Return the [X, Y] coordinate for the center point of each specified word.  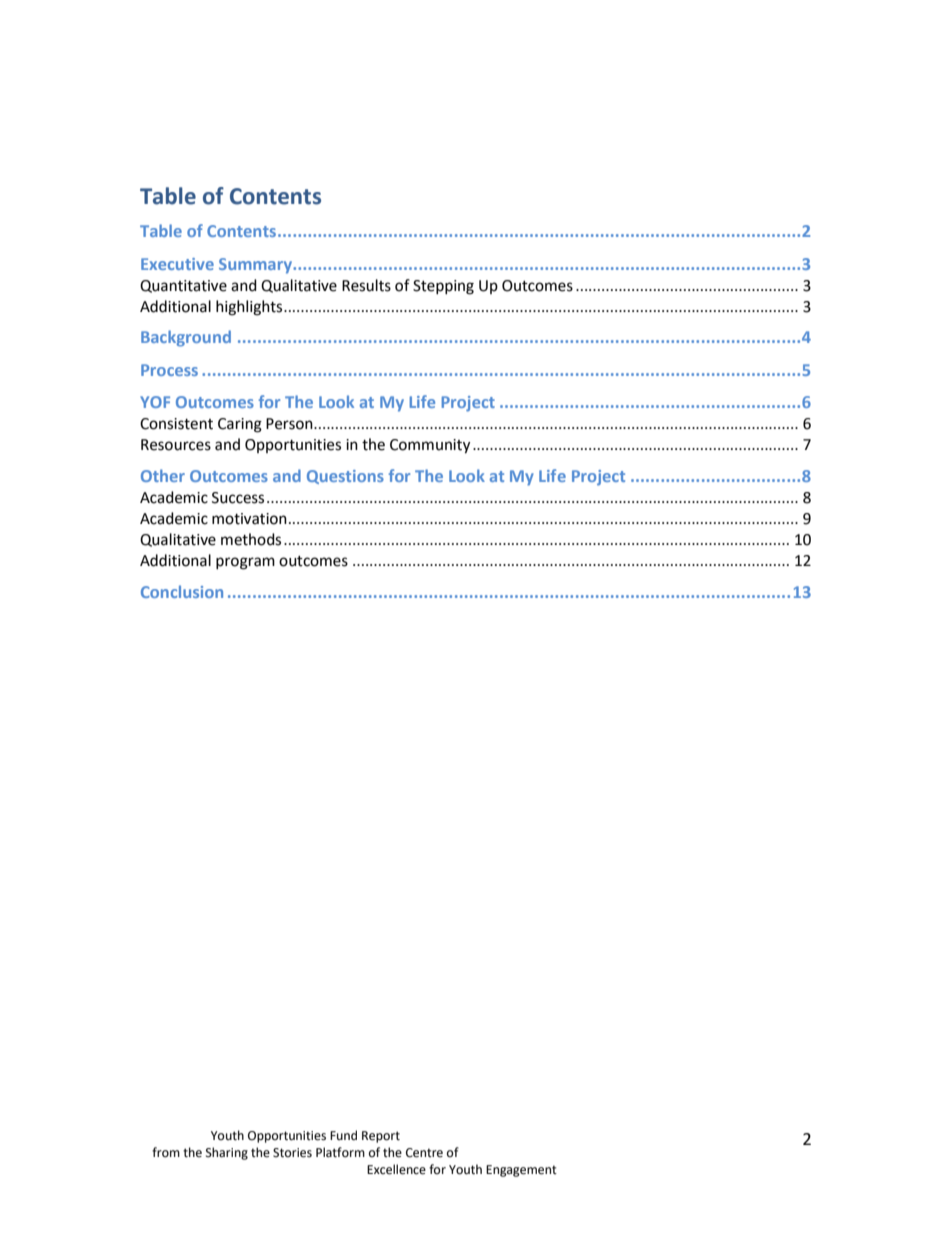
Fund [343, 1135]
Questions [345, 477]
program [245, 563]
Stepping [443, 287]
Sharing [227, 1153]
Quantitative [183, 286]
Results [366, 285]
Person [290, 424]
